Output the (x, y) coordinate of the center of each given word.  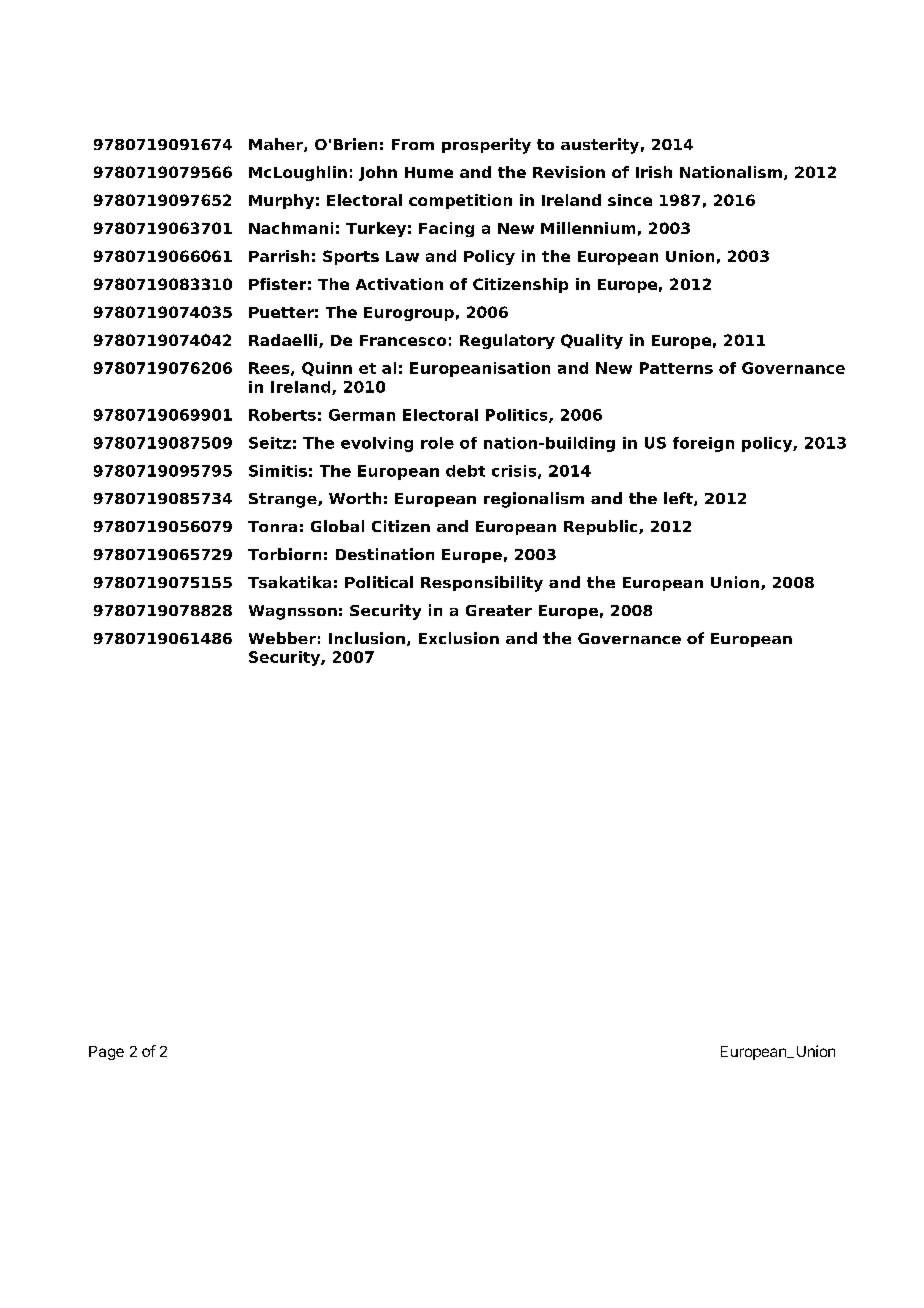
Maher (277, 145)
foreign (703, 444)
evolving (377, 444)
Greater (499, 610)
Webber (282, 638)
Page (106, 1053)
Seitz (270, 443)
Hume (429, 172)
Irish (654, 172)
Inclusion (367, 638)
